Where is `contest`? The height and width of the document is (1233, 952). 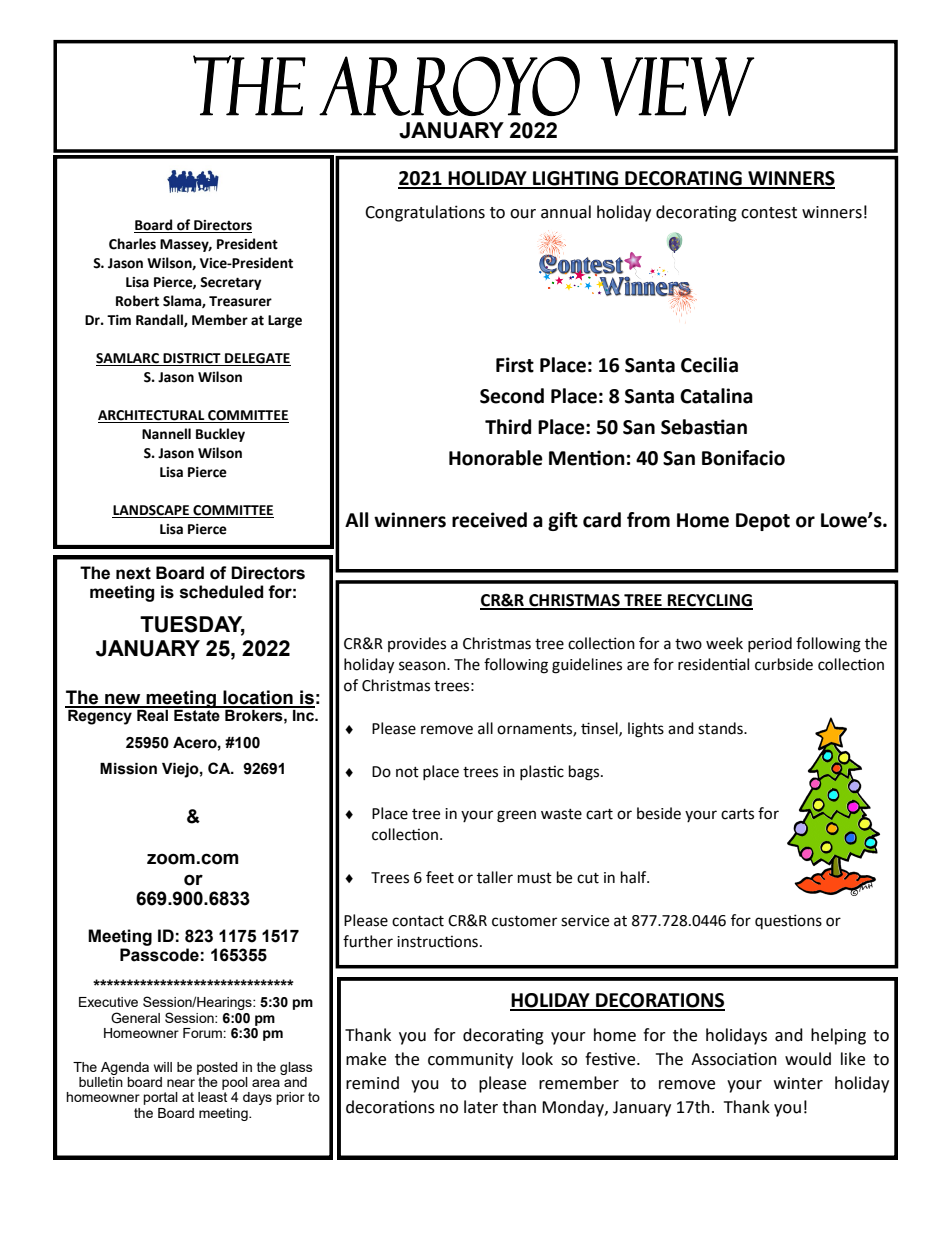 contest is located at coordinates (769, 213).
